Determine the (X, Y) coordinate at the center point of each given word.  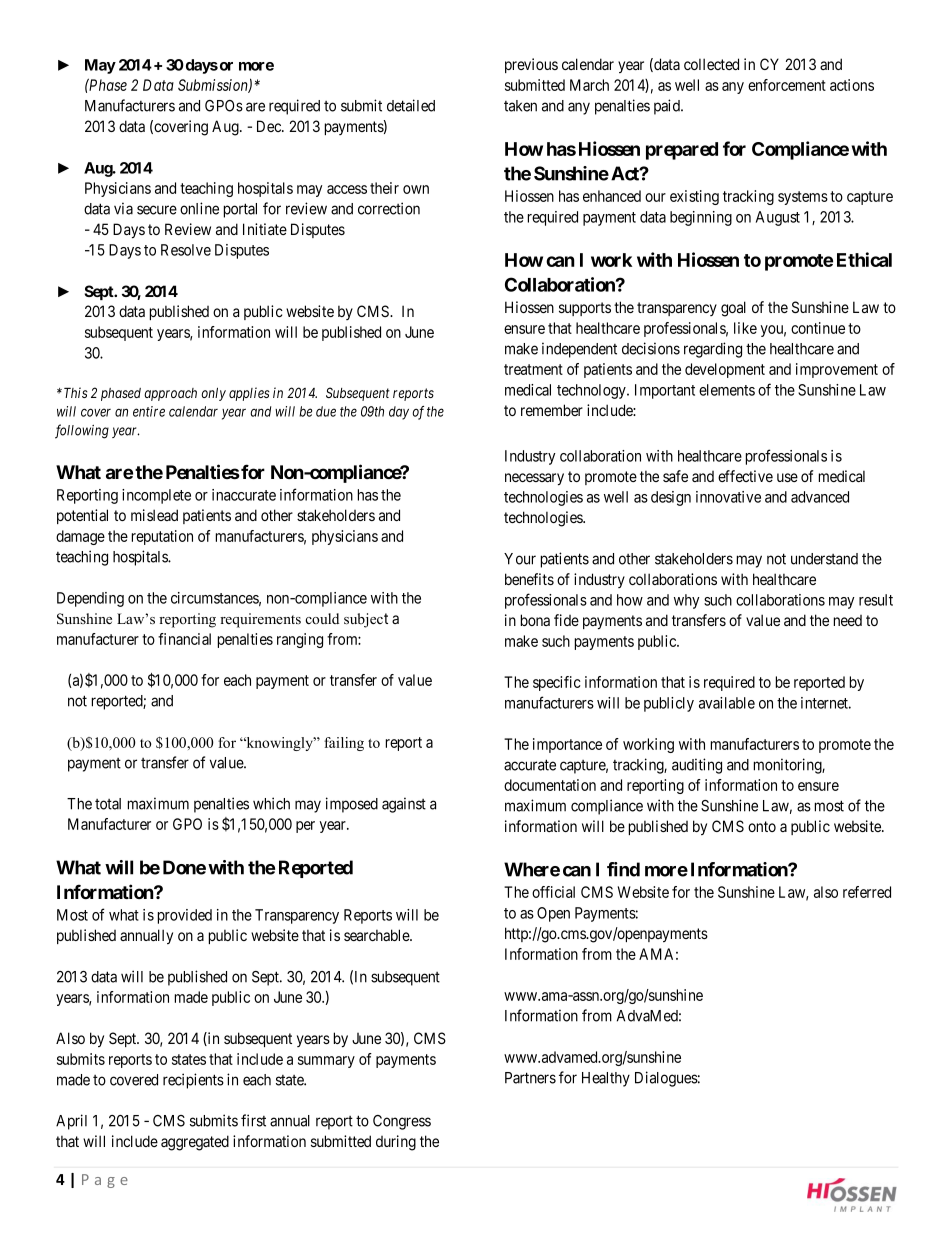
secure (157, 210)
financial (184, 639)
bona (535, 620)
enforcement (787, 85)
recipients (193, 1081)
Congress (402, 1122)
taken (520, 106)
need (848, 620)
